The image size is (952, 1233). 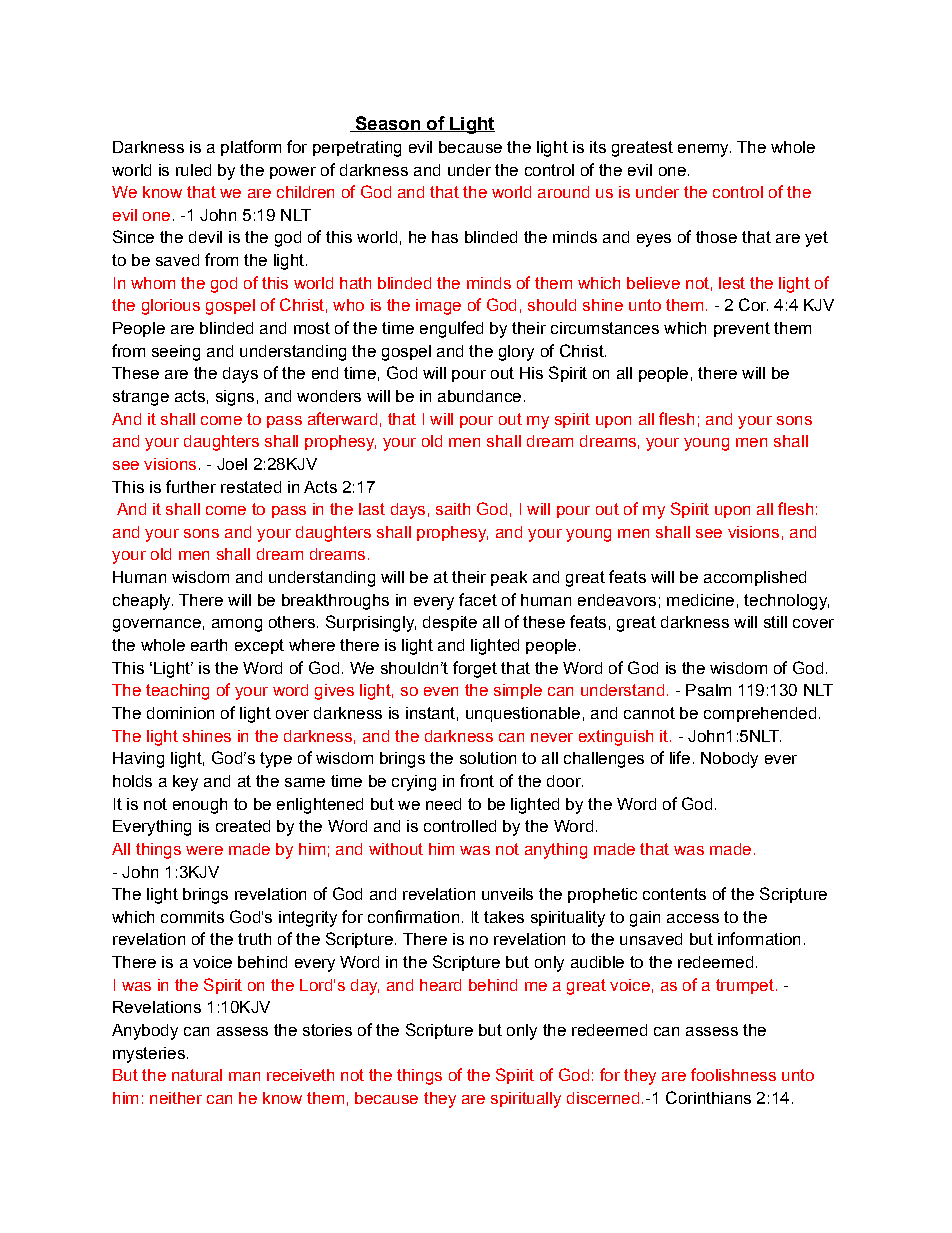 What do you see at coordinates (185, 783) in the screenshot?
I see `key` at bounding box center [185, 783].
